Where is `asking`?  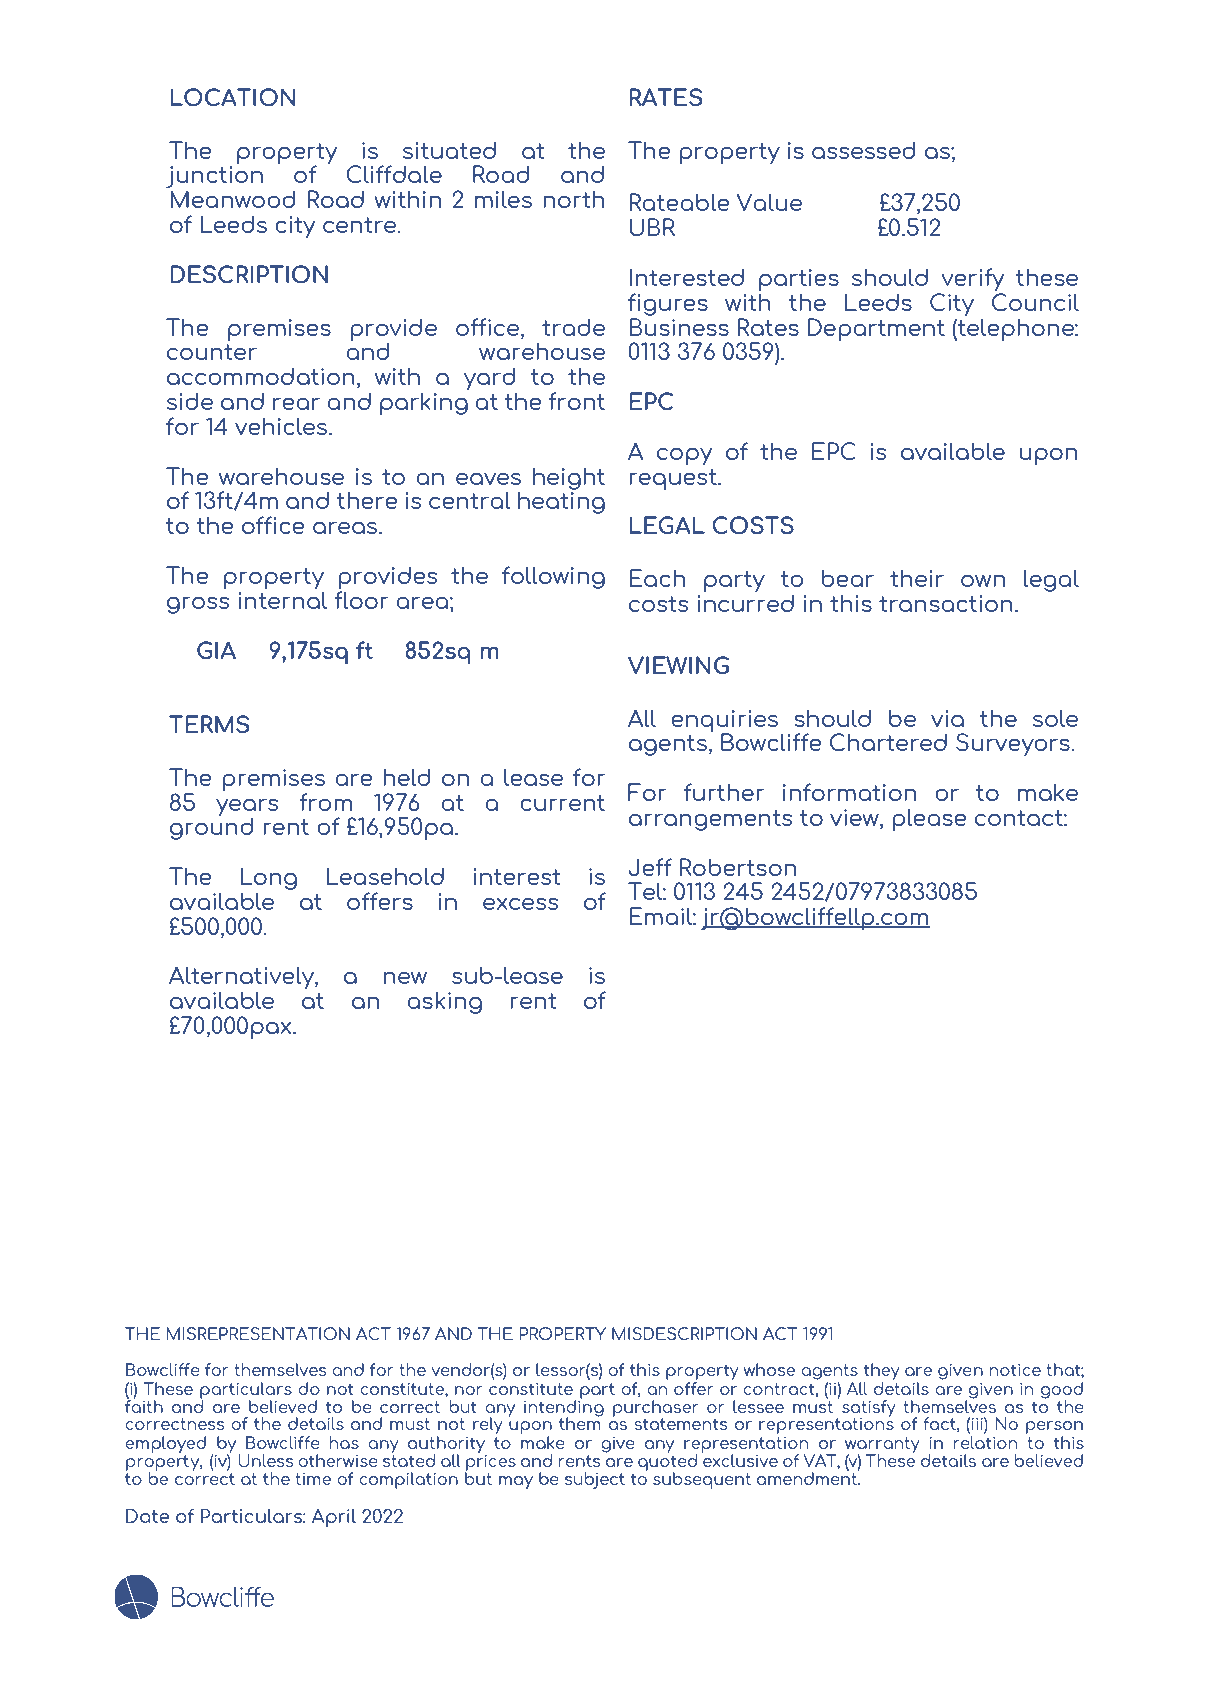
asking is located at coordinates (444, 1002).
